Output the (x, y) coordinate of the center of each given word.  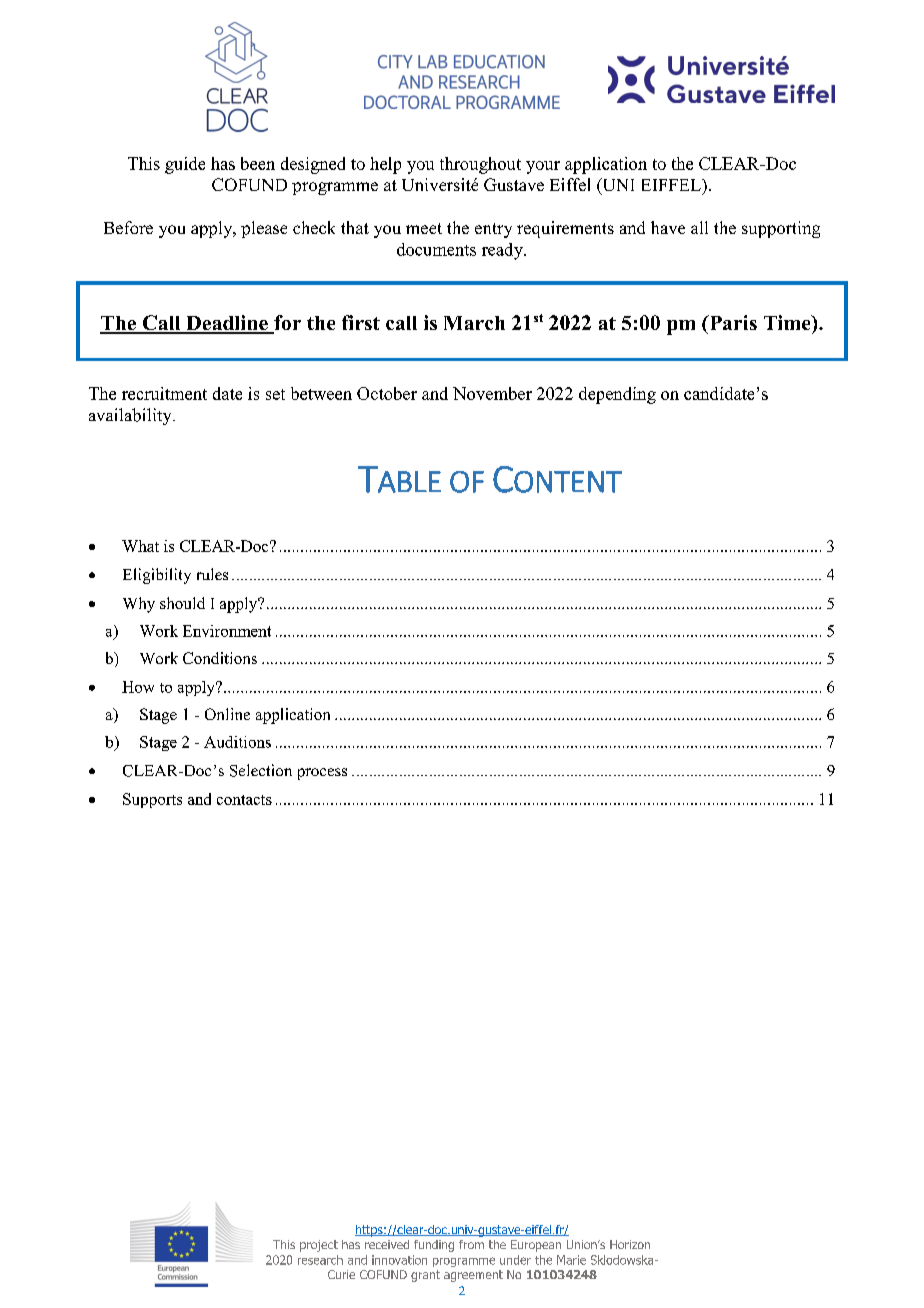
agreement (473, 1276)
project (319, 1246)
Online (227, 714)
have (668, 227)
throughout (480, 165)
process (322, 774)
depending (617, 395)
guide (185, 165)
